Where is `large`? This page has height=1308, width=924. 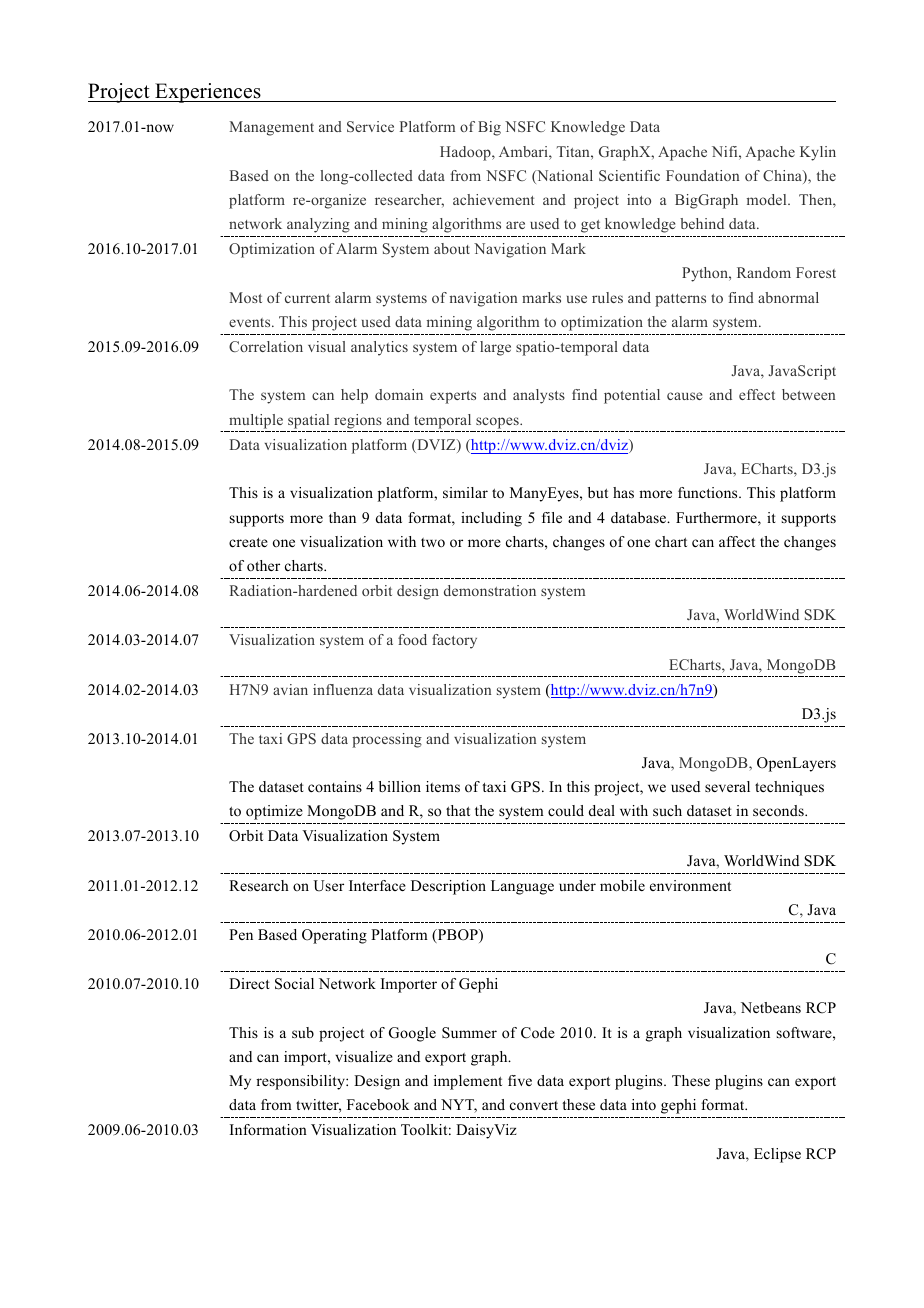
large is located at coordinates (495, 348).
